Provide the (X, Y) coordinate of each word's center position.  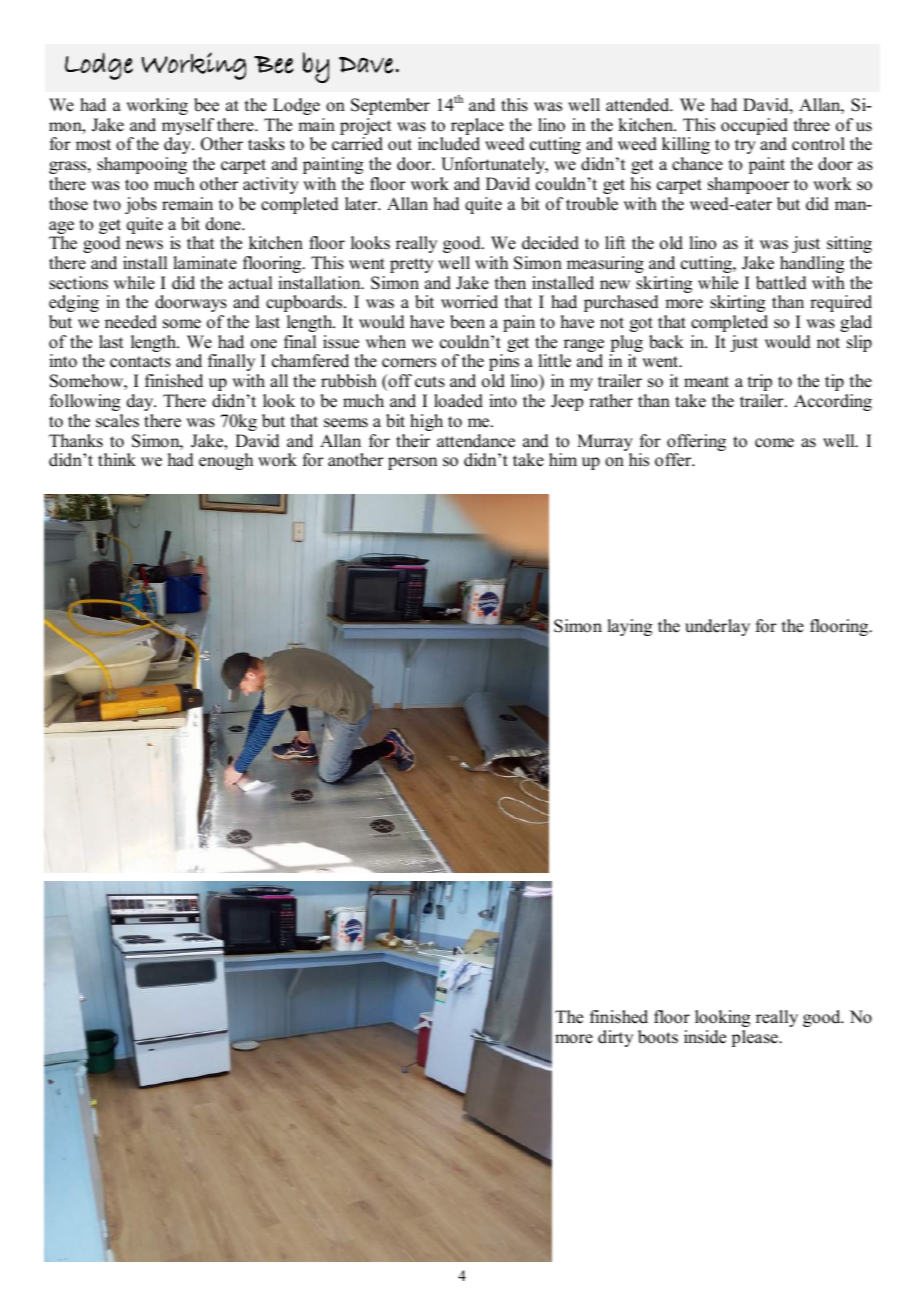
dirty (615, 1038)
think (117, 459)
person (412, 463)
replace (477, 128)
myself (188, 128)
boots (658, 1037)
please (756, 1038)
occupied (754, 128)
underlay (717, 627)
